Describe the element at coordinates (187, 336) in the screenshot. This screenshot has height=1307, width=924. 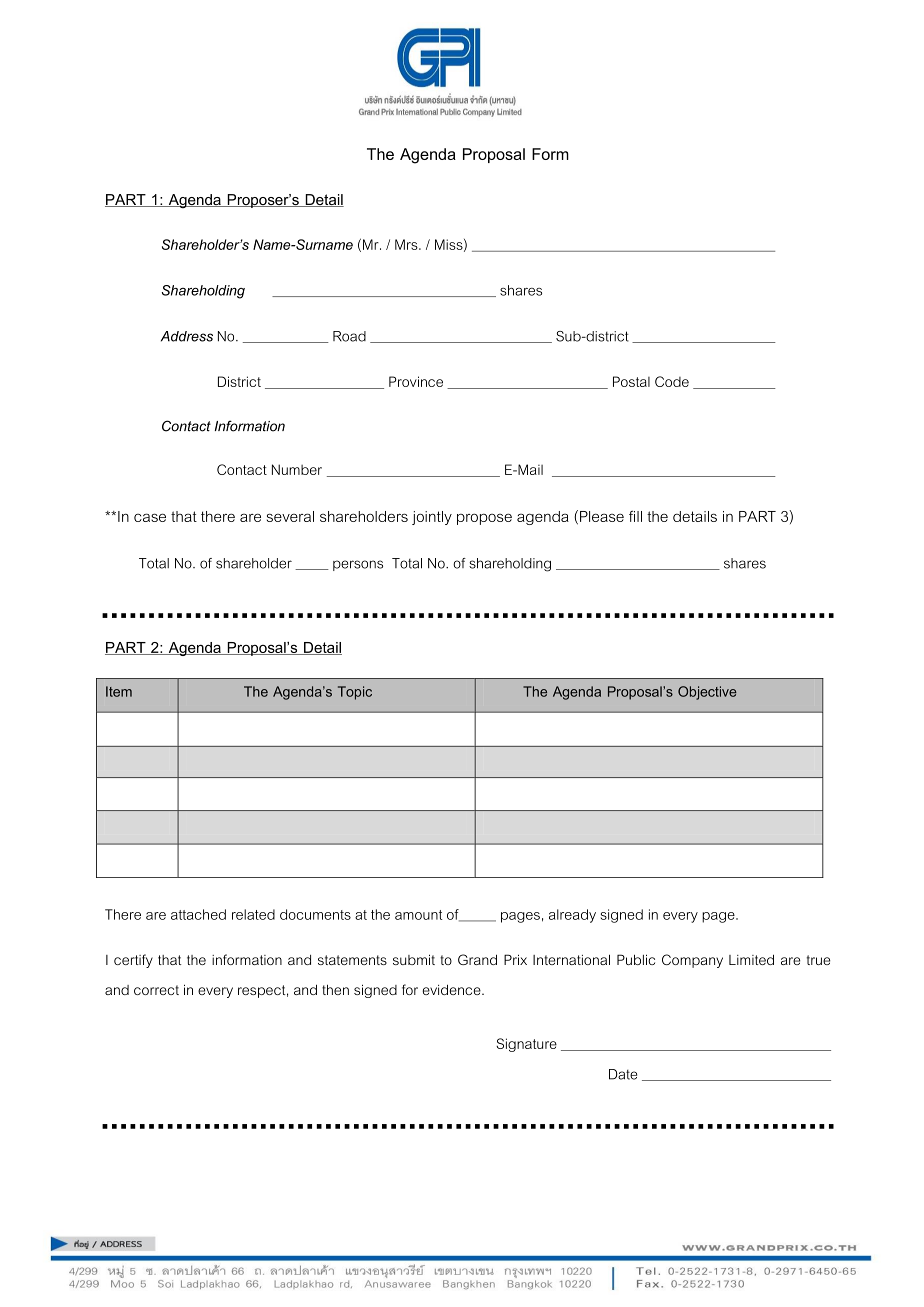
I see `Address` at that location.
